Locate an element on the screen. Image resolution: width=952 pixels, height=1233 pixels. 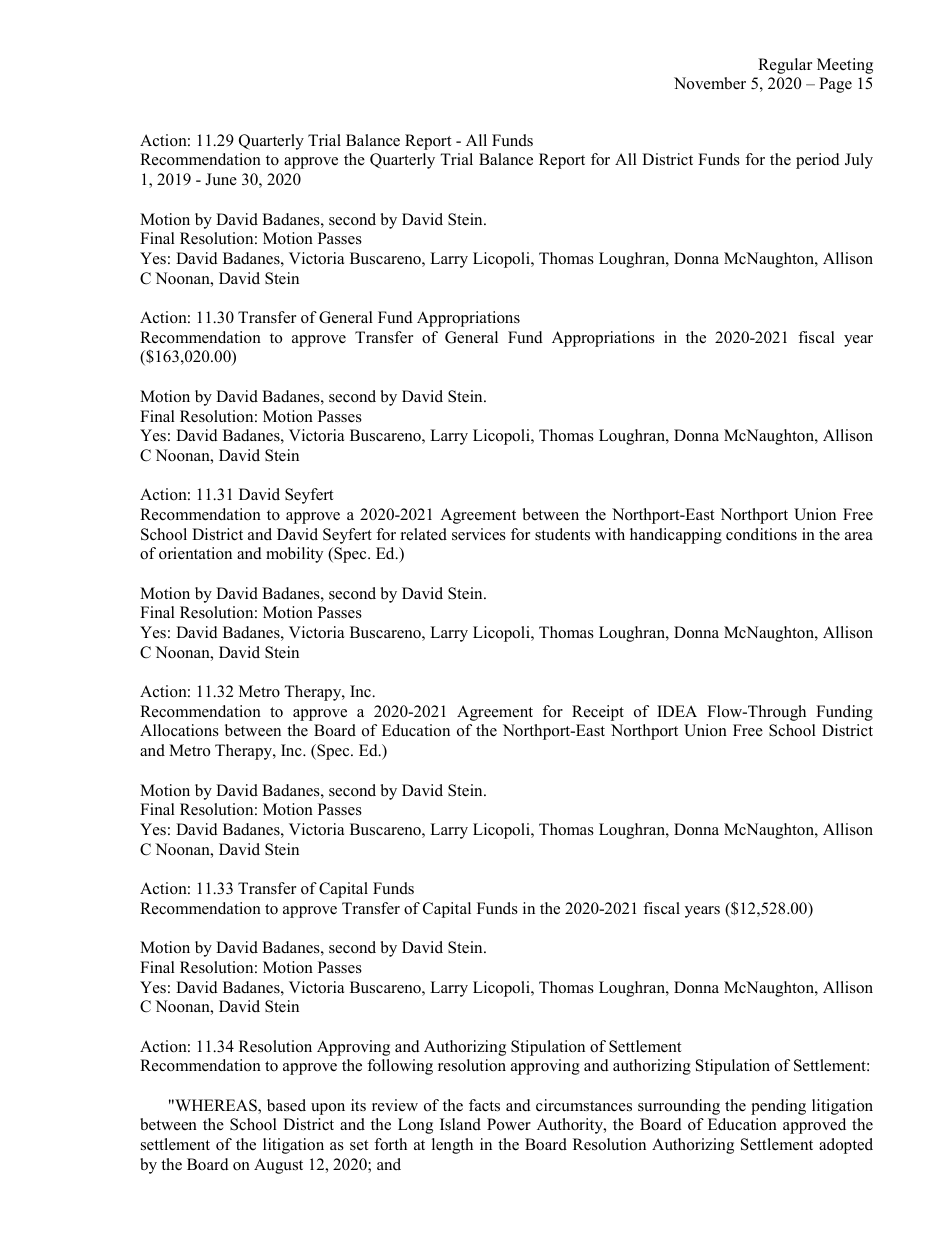
June is located at coordinates (221, 179).
